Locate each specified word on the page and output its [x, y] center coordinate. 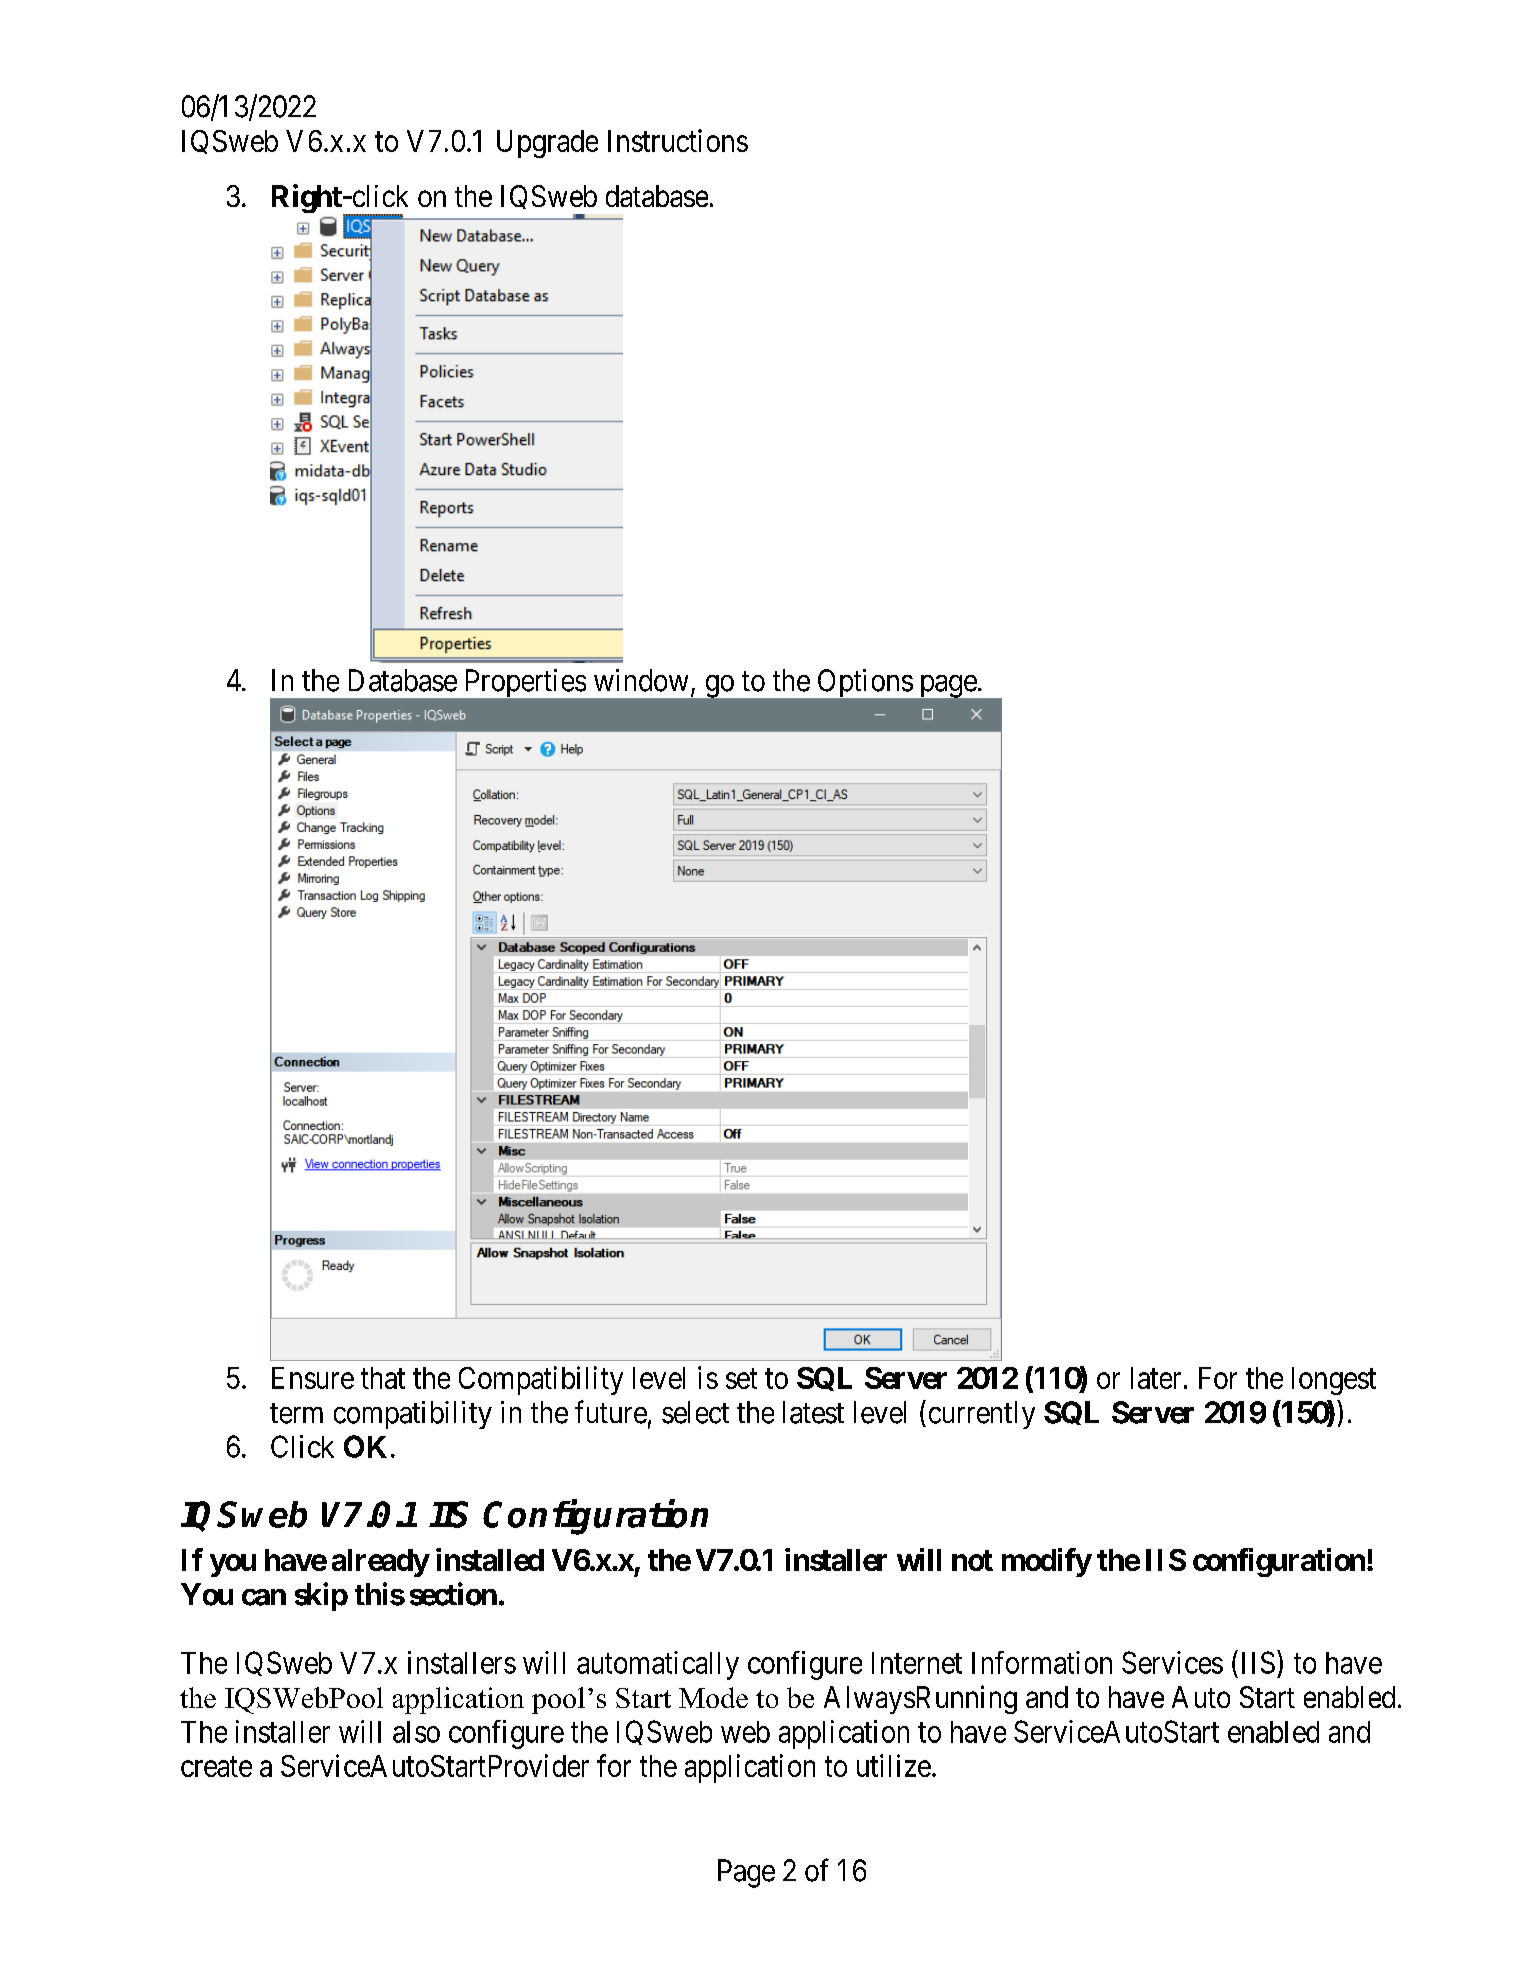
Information [1042, 1662]
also [416, 1732]
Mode [713, 1697]
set [741, 1379]
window [641, 680]
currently [982, 1415]
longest [1334, 1381]
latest [813, 1412]
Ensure [313, 1378]
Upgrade [547, 144]
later [1156, 1378]
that [383, 1378]
